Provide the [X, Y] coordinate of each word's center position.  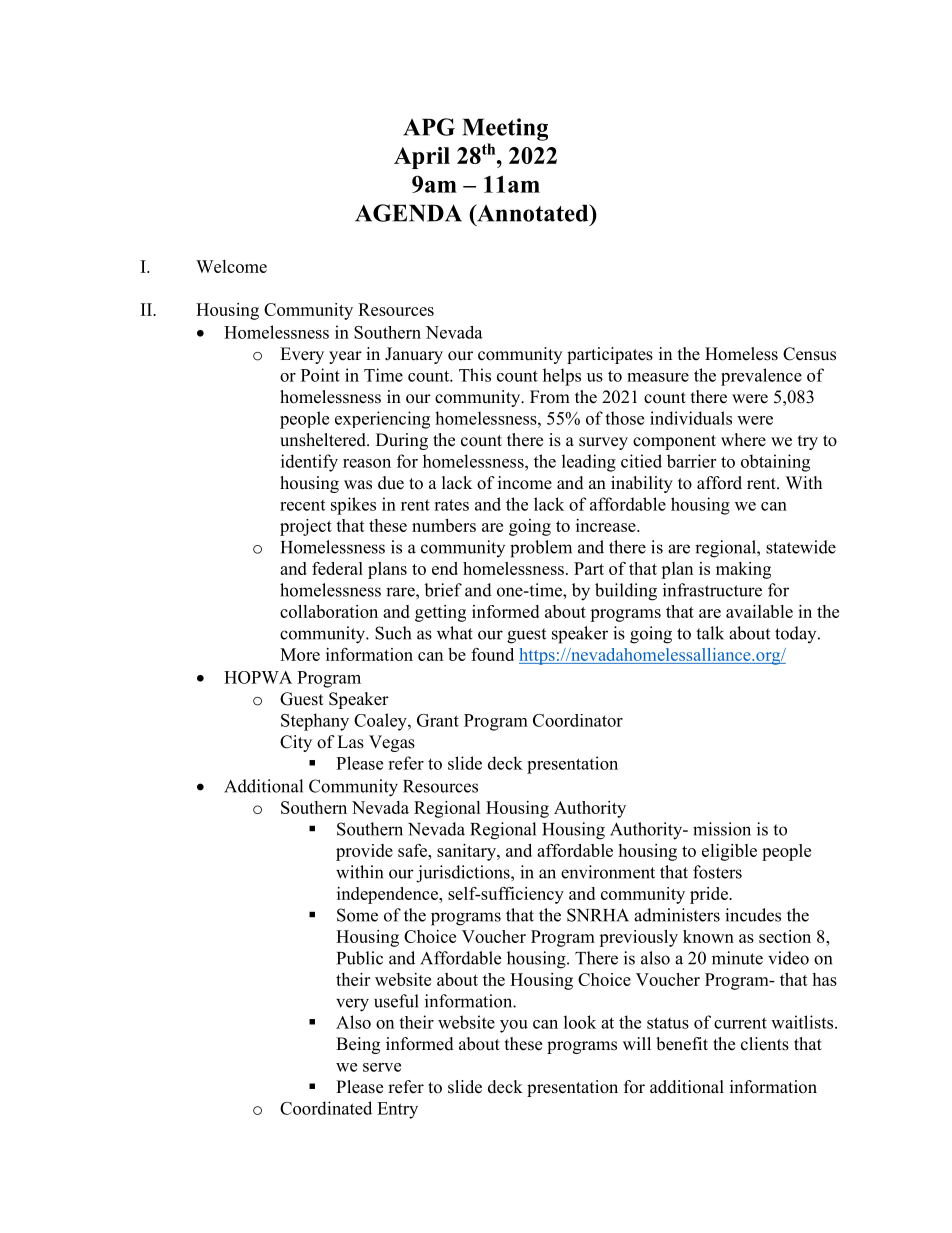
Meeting [505, 129]
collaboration [329, 611]
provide [364, 852]
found [492, 654]
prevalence [761, 377]
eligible [729, 852]
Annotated [533, 213]
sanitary [467, 852]
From [550, 397]
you [514, 1026]
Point [320, 375]
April [422, 158]
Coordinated [326, 1108]
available [759, 611]
